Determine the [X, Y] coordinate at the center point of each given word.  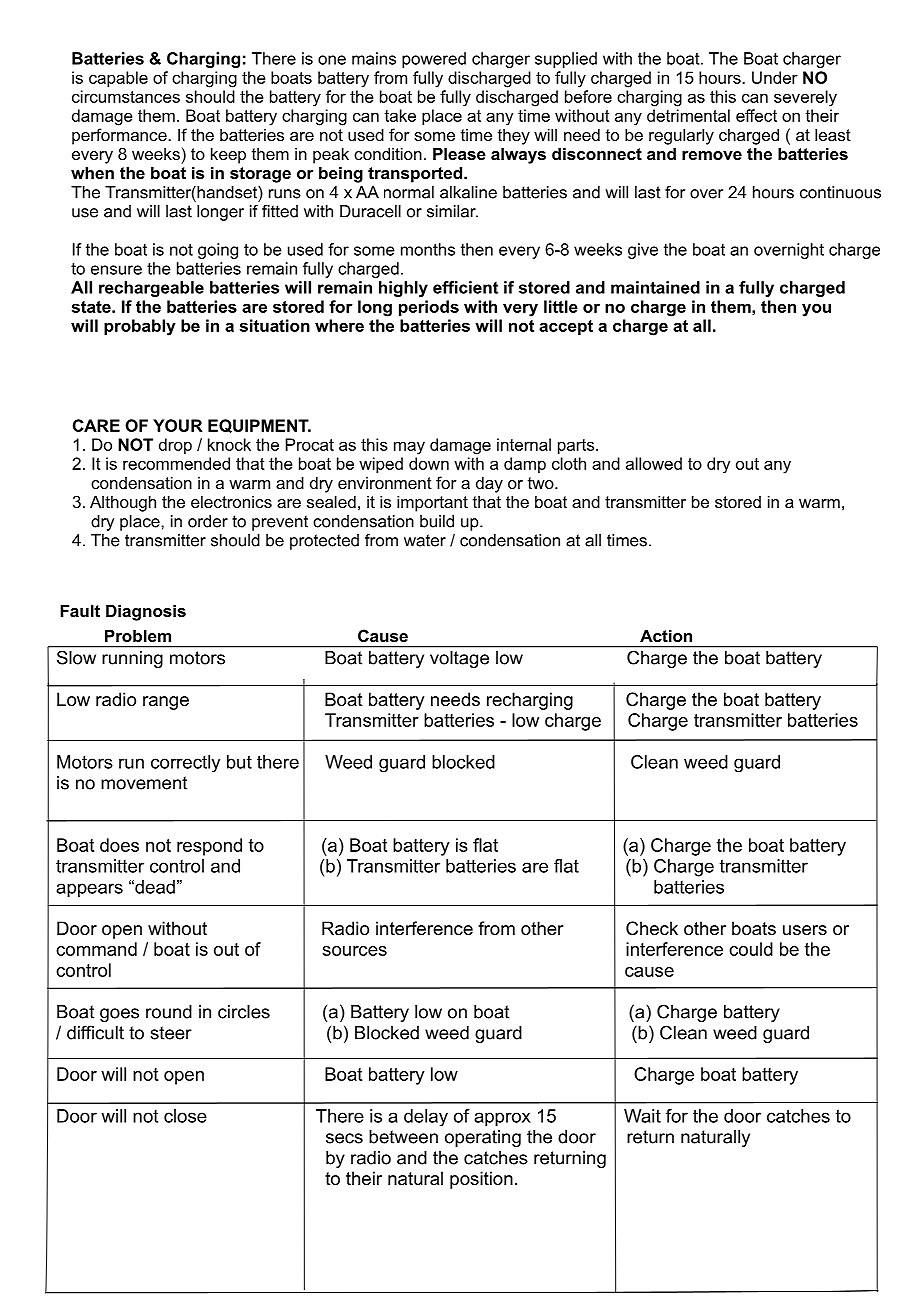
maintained [655, 287]
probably [140, 327]
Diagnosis [146, 612]
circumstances [126, 96]
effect [756, 115]
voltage [459, 659]
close [185, 1116]
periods [429, 308]
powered [434, 60]
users [805, 930]
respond [209, 847]
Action [666, 635]
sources [354, 951]
